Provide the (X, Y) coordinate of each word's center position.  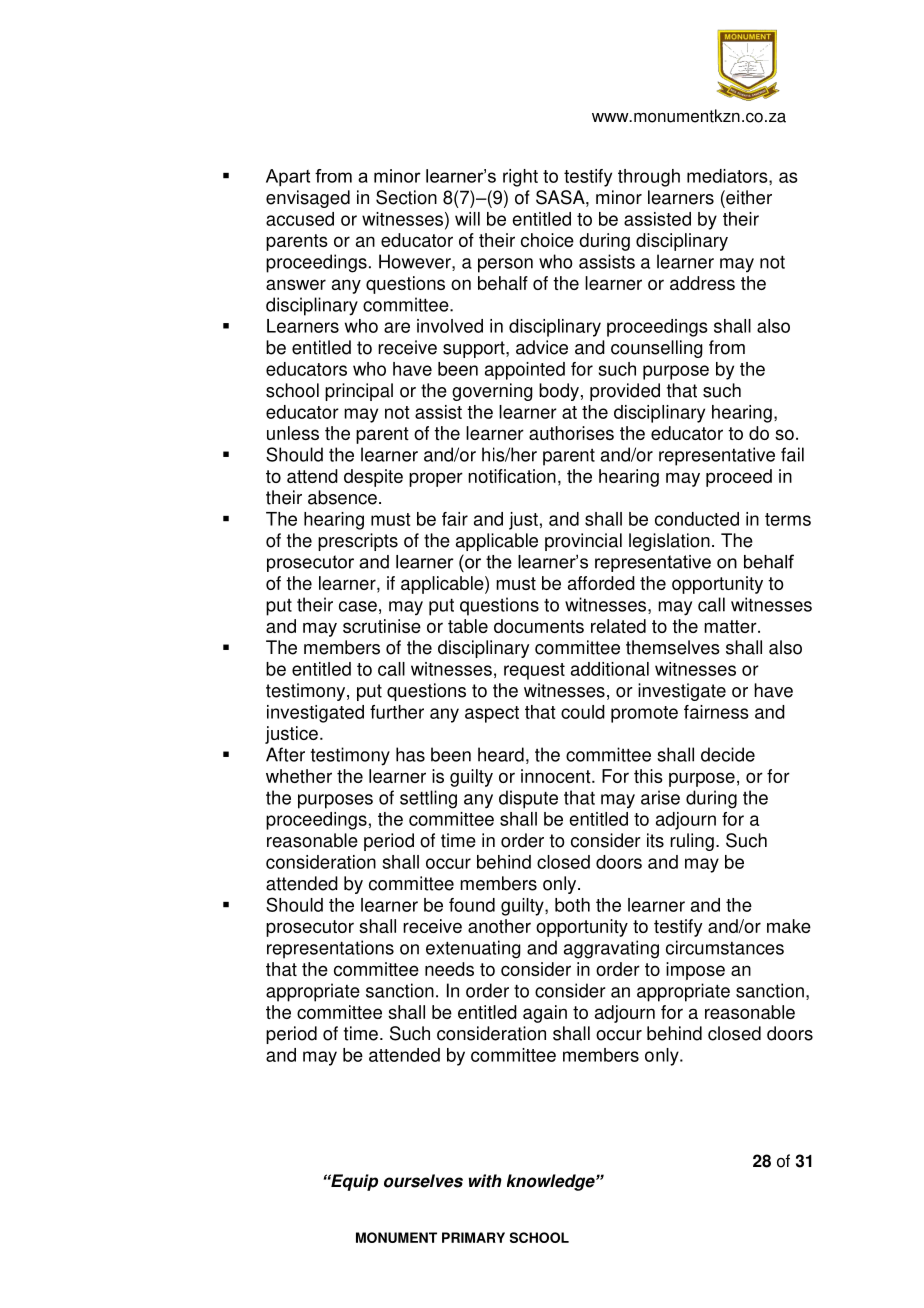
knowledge (552, 1182)
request (534, 671)
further (397, 712)
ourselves (423, 1181)
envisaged (308, 199)
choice (547, 240)
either (748, 197)
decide (728, 754)
